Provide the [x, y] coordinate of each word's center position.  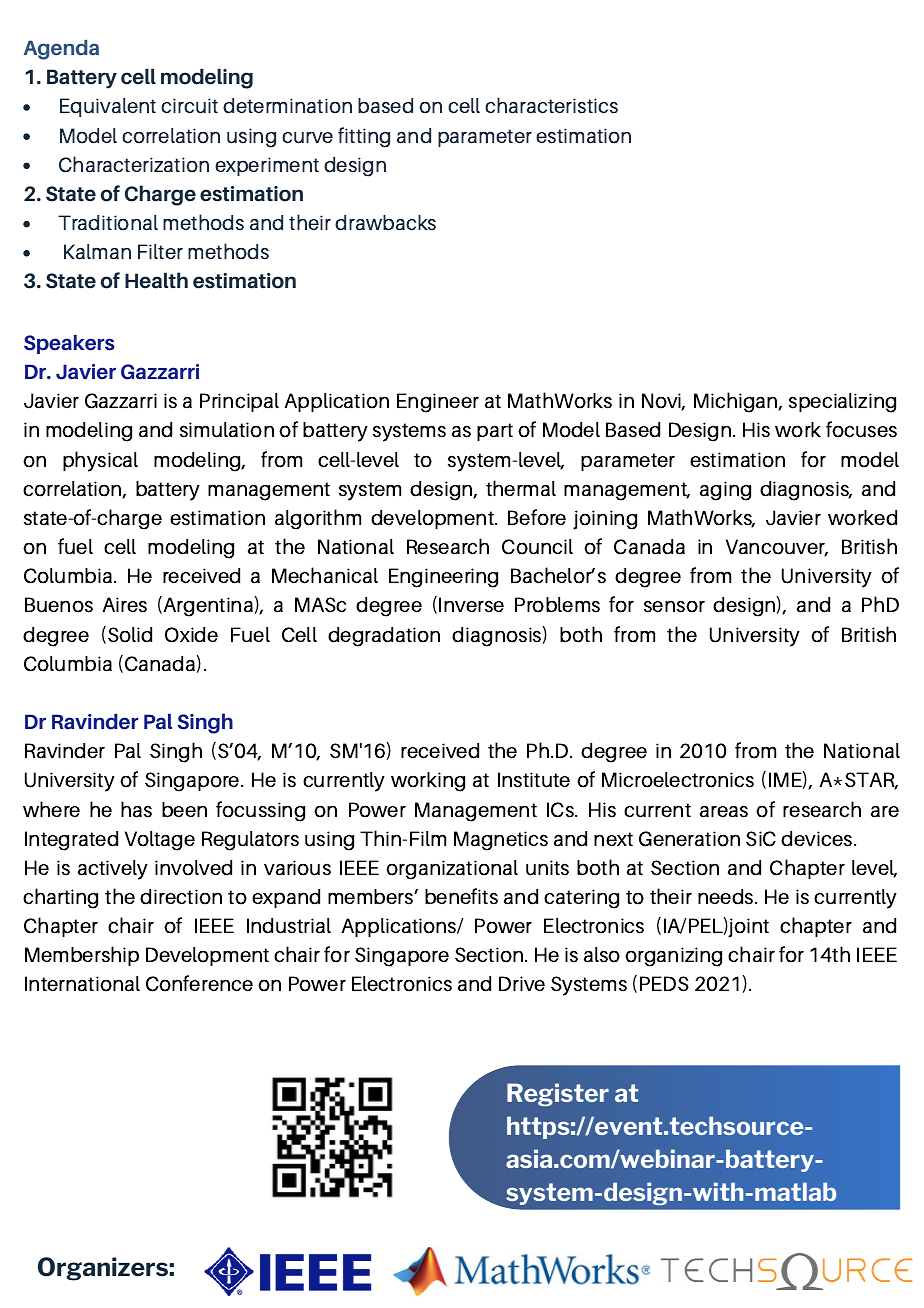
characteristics [551, 105]
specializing [842, 403]
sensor [674, 606]
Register [558, 1095]
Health [156, 280]
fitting [364, 137]
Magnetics [501, 841]
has [136, 809]
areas [724, 811]
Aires [124, 605]
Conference [199, 983]
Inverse [471, 605]
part [495, 432]
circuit [189, 106]
